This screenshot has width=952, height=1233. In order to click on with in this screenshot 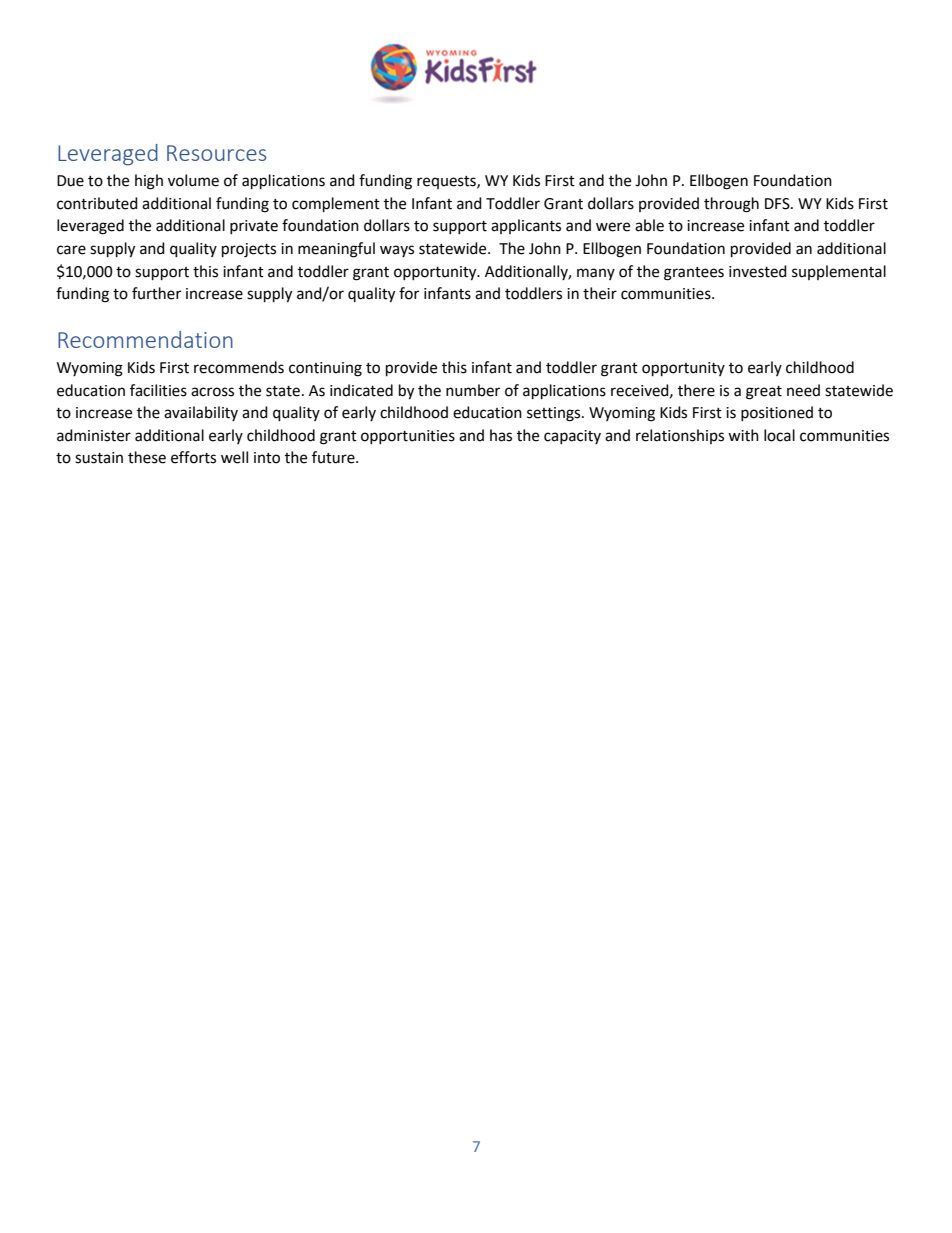, I will do `click(743, 435)`.
